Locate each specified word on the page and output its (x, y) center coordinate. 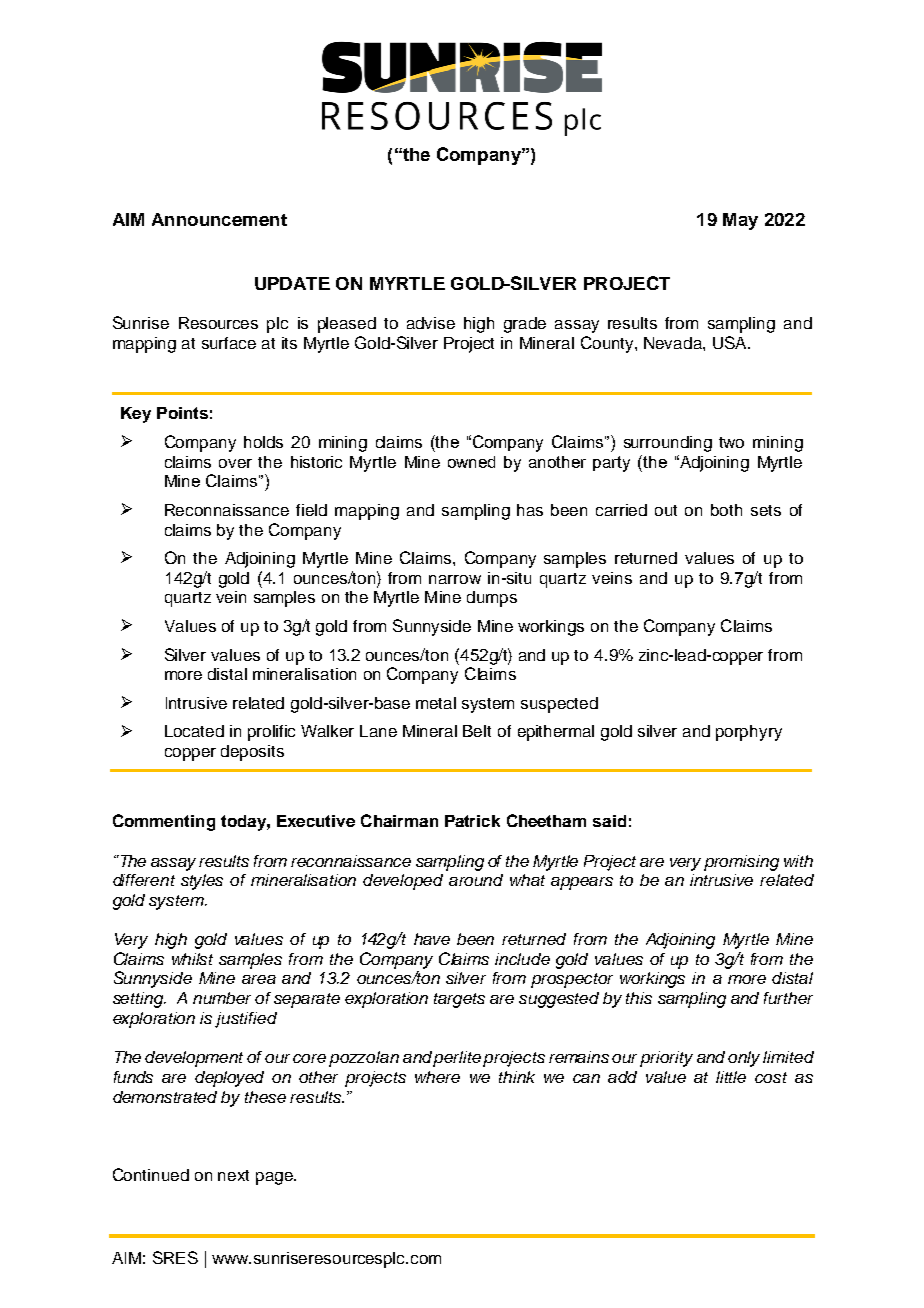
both (726, 510)
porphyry (749, 733)
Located (194, 731)
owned (471, 462)
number (222, 998)
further (788, 998)
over (235, 463)
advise (431, 323)
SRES (175, 1257)
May (740, 221)
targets (459, 1000)
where (437, 1077)
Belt (477, 731)
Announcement (219, 219)
